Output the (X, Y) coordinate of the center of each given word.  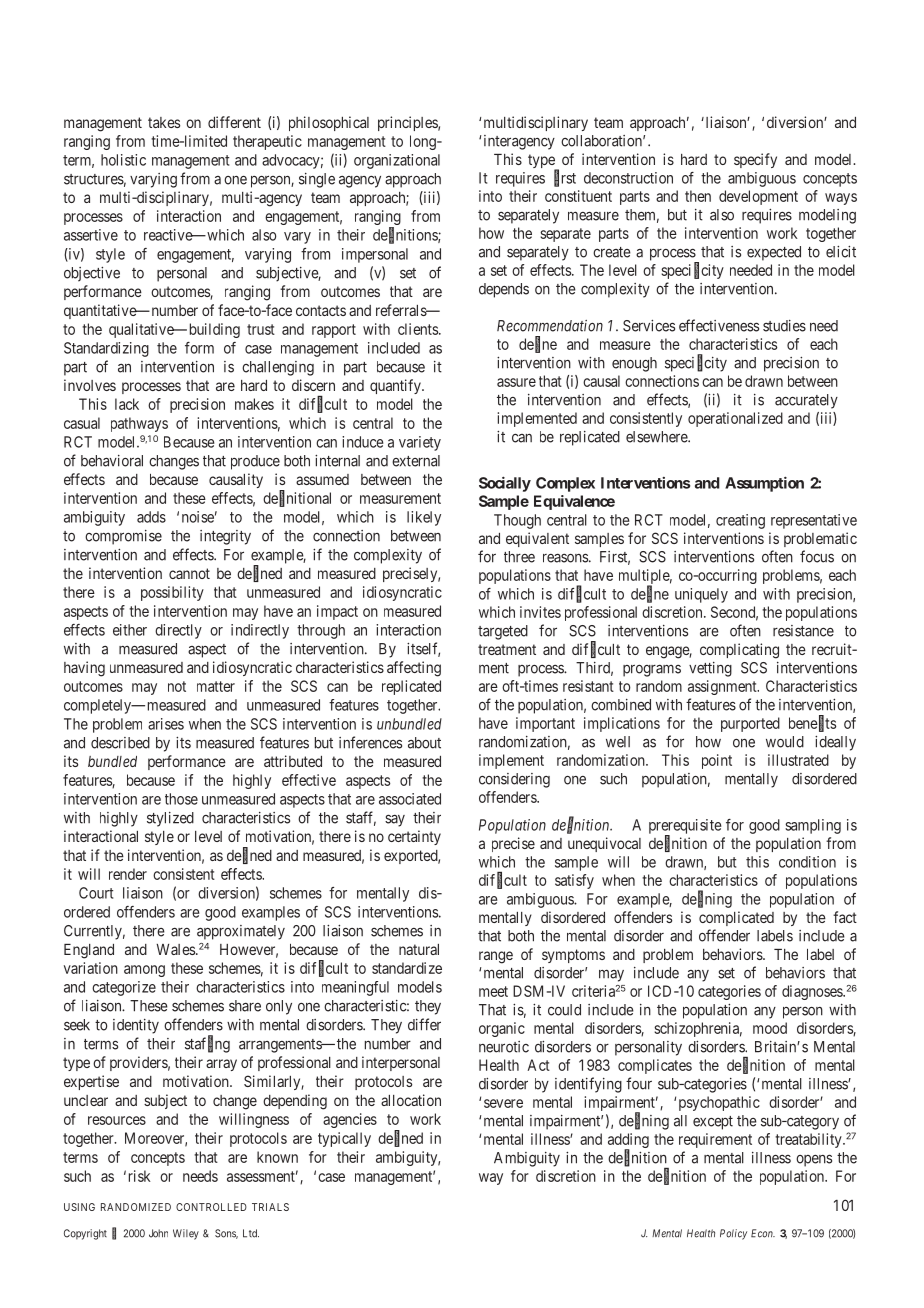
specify (755, 160)
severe (503, 1103)
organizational (397, 161)
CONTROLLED (211, 1207)
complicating (739, 651)
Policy (733, 1234)
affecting (414, 669)
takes (164, 122)
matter (216, 686)
